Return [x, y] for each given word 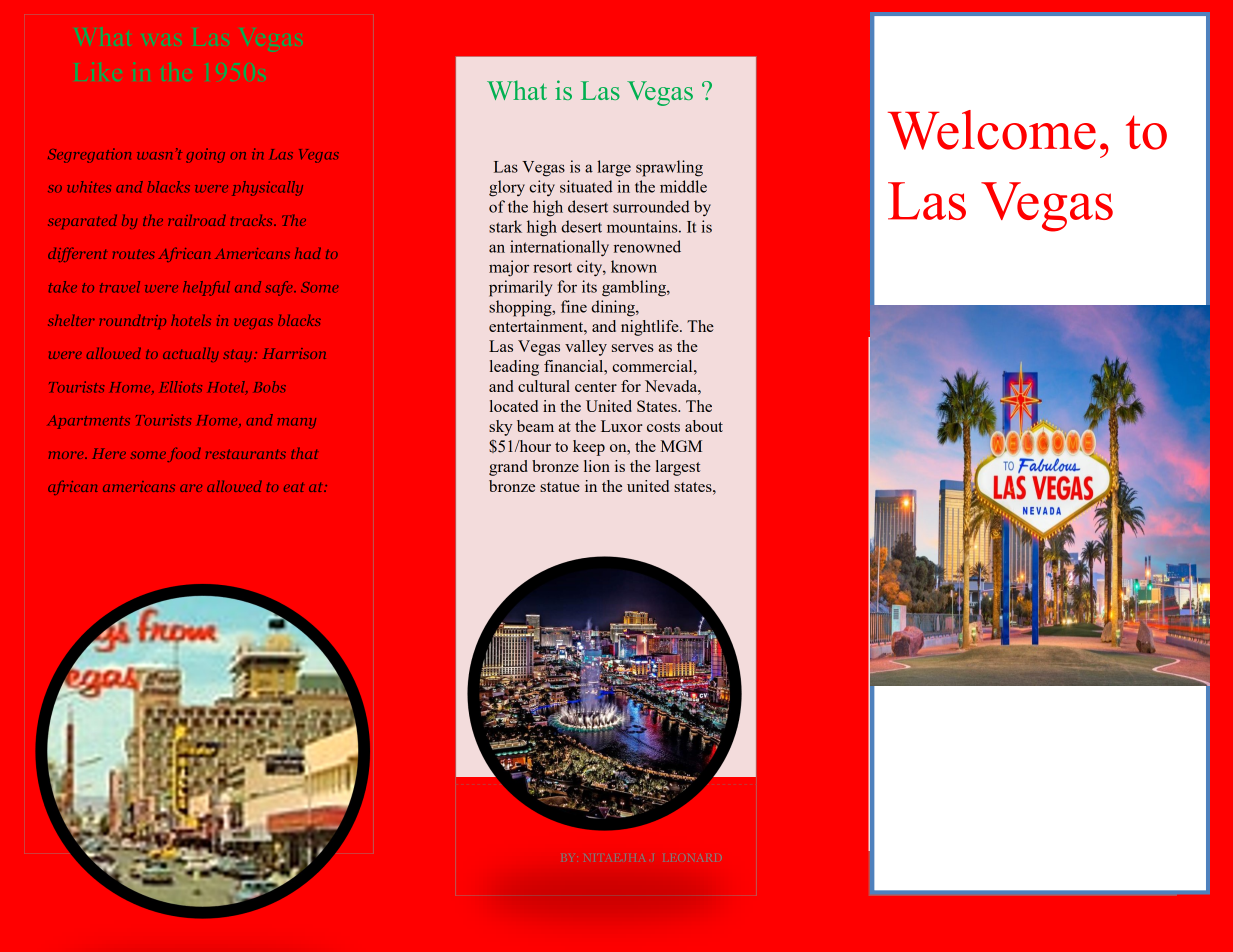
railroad [197, 220]
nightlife [651, 328]
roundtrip [132, 322]
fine [574, 306]
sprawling [669, 168]
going [205, 155]
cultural [544, 386]
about [704, 426]
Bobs [270, 387]
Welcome [992, 130]
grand [508, 468]
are [191, 488]
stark [505, 226]
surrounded [651, 206]
